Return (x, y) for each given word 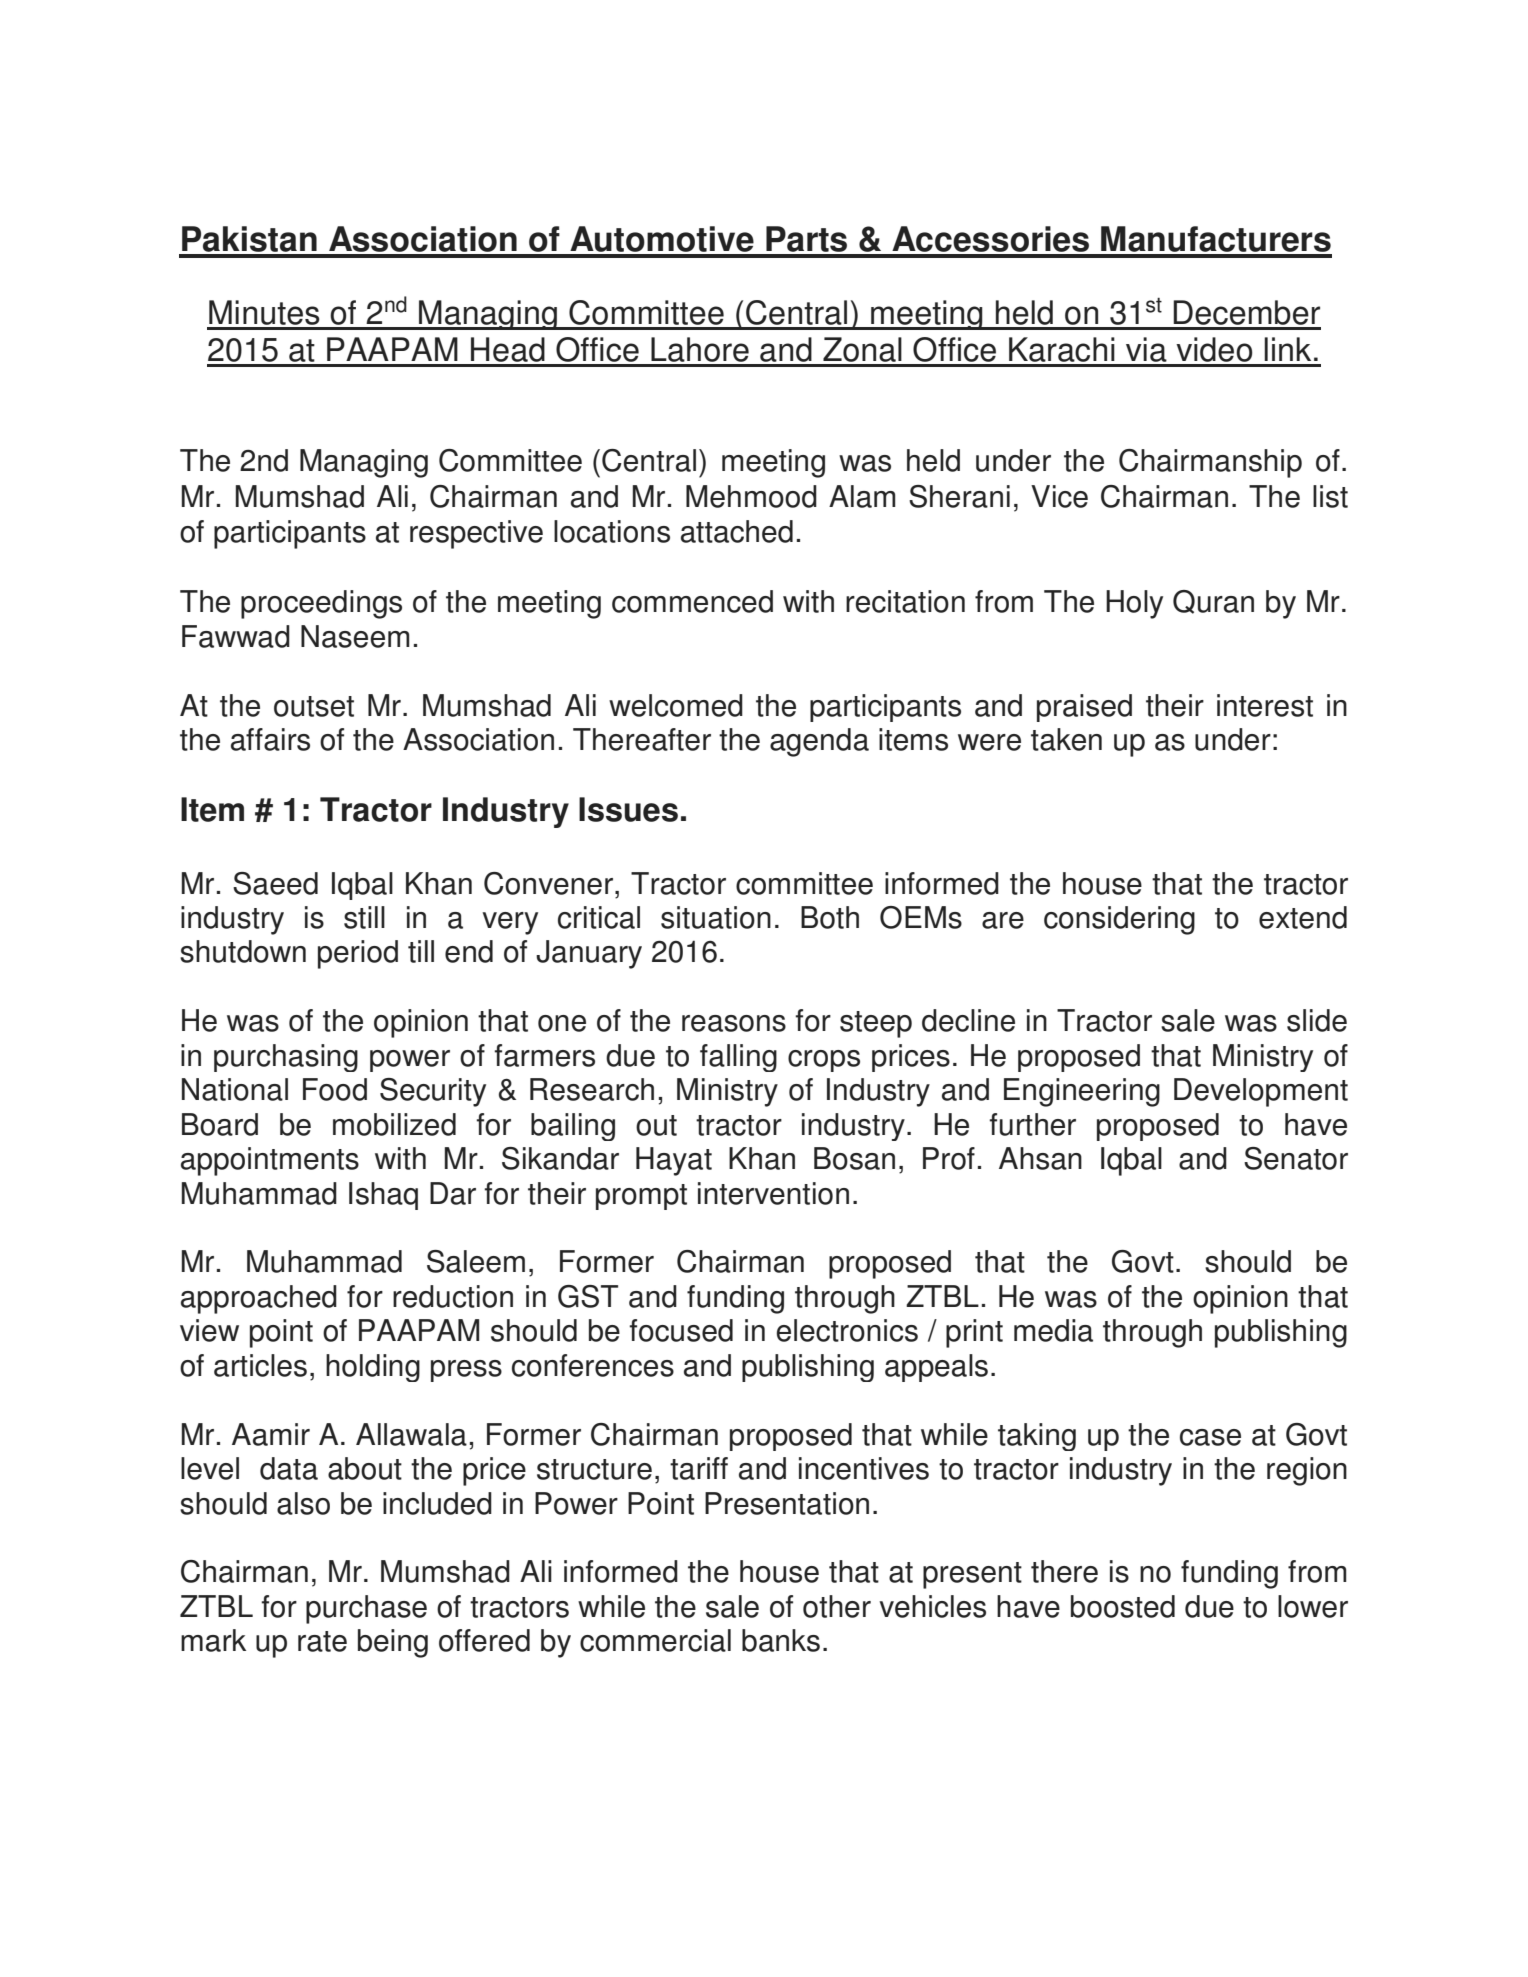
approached (259, 1299)
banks (781, 1640)
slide (1317, 1020)
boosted (1123, 1606)
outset (314, 706)
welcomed (676, 705)
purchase (366, 1609)
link (1287, 349)
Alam (862, 496)
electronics (847, 1330)
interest (1265, 705)
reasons (734, 1023)
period (358, 954)
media (1053, 1330)
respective (476, 534)
